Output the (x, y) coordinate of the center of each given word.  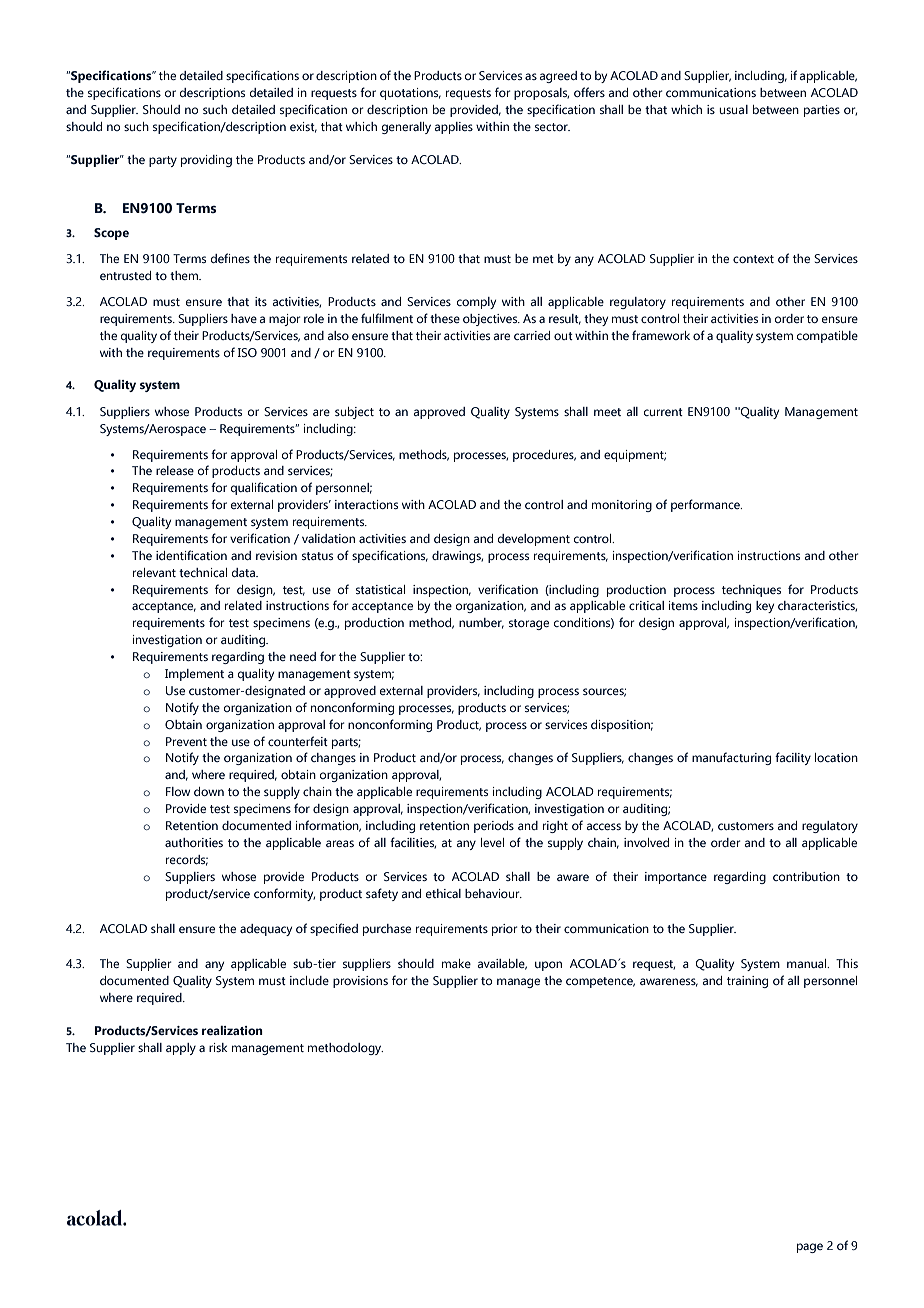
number (481, 623)
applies (454, 128)
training (747, 982)
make (456, 963)
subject (354, 413)
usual (733, 109)
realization (232, 1030)
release (175, 470)
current (663, 412)
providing (206, 161)
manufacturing (731, 758)
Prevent (186, 741)
